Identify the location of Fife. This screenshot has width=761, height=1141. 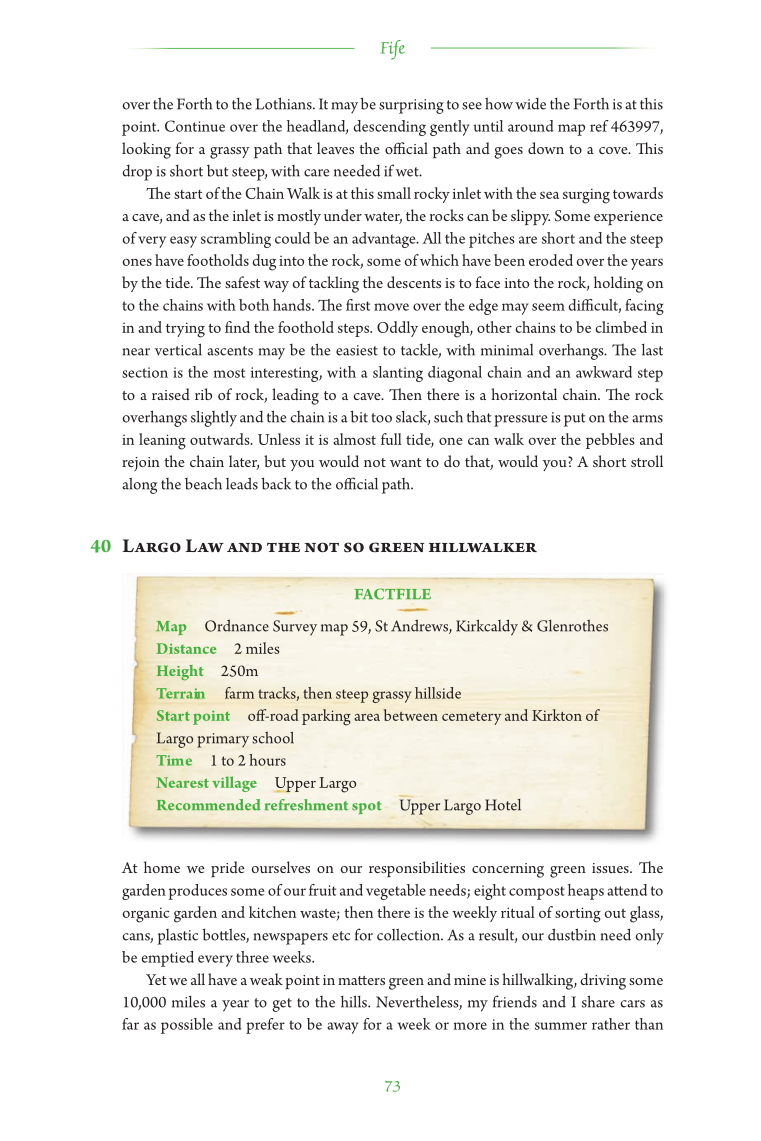
(393, 50).
